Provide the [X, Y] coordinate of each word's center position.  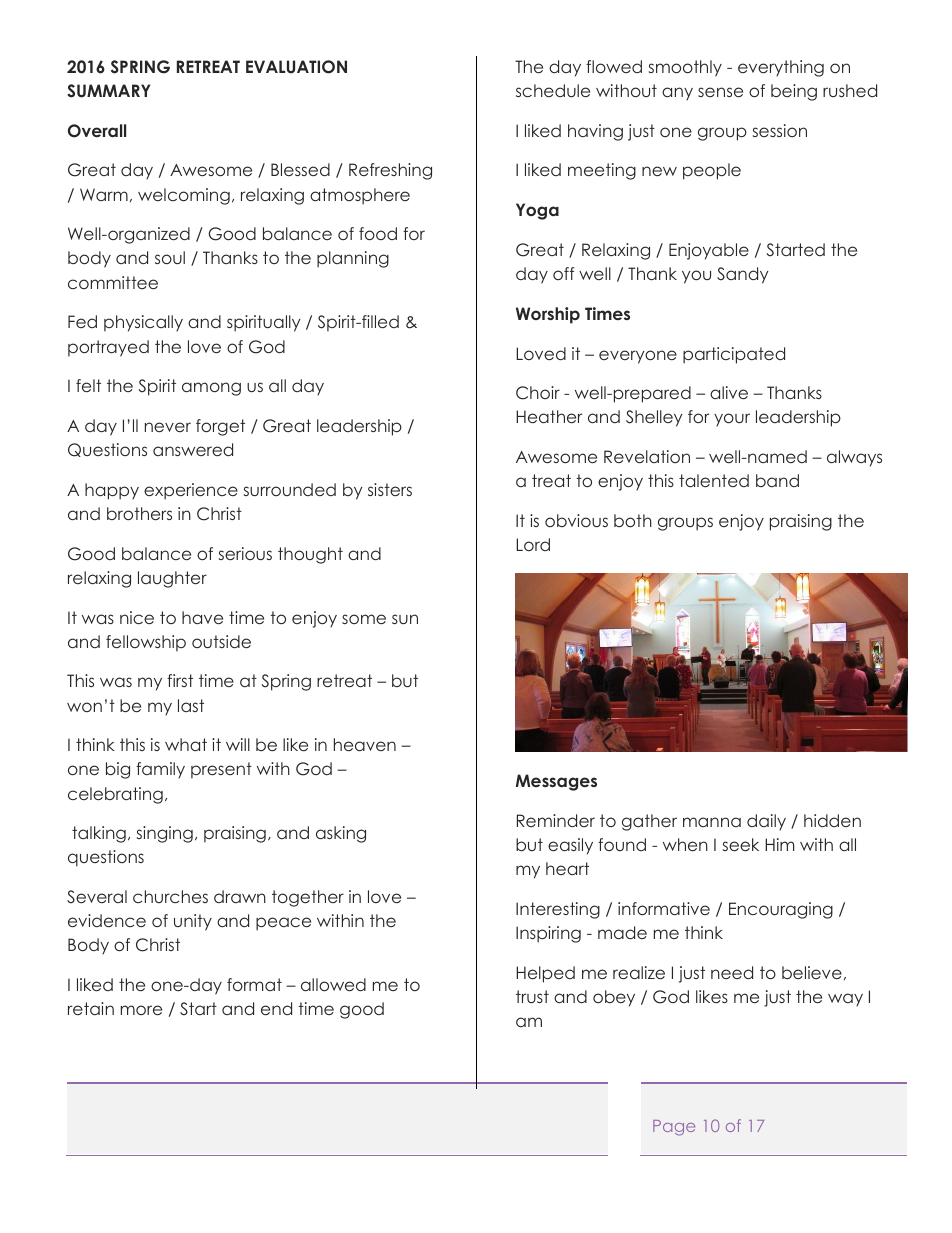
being [794, 92]
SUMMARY [108, 91]
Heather [549, 416]
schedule [553, 90]
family [160, 770]
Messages [556, 782]
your [732, 419]
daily [766, 822]
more [141, 1010]
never [168, 427]
